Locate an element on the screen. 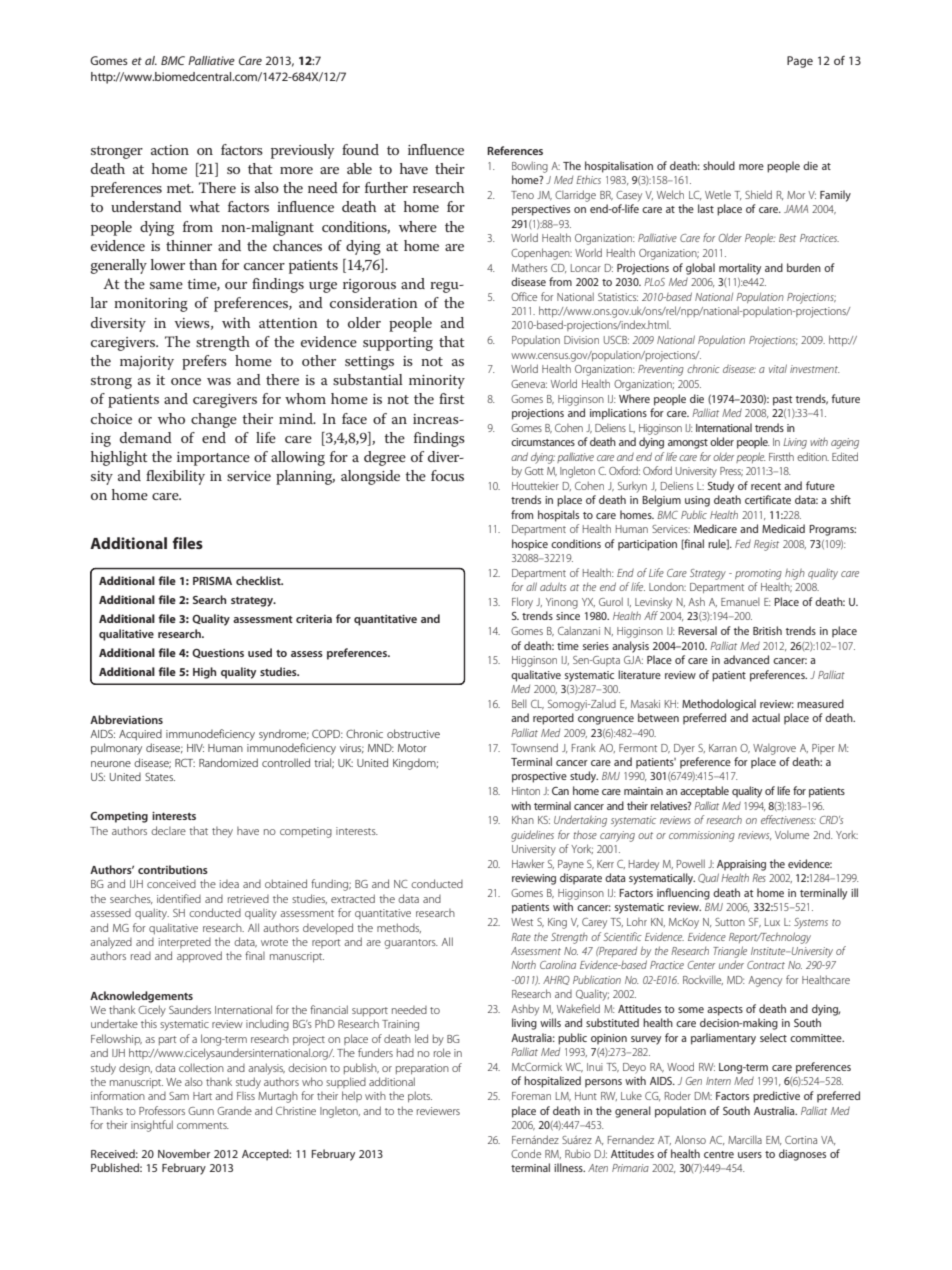 The height and width of the screenshot is (1270, 952). actual is located at coordinates (766, 717).
